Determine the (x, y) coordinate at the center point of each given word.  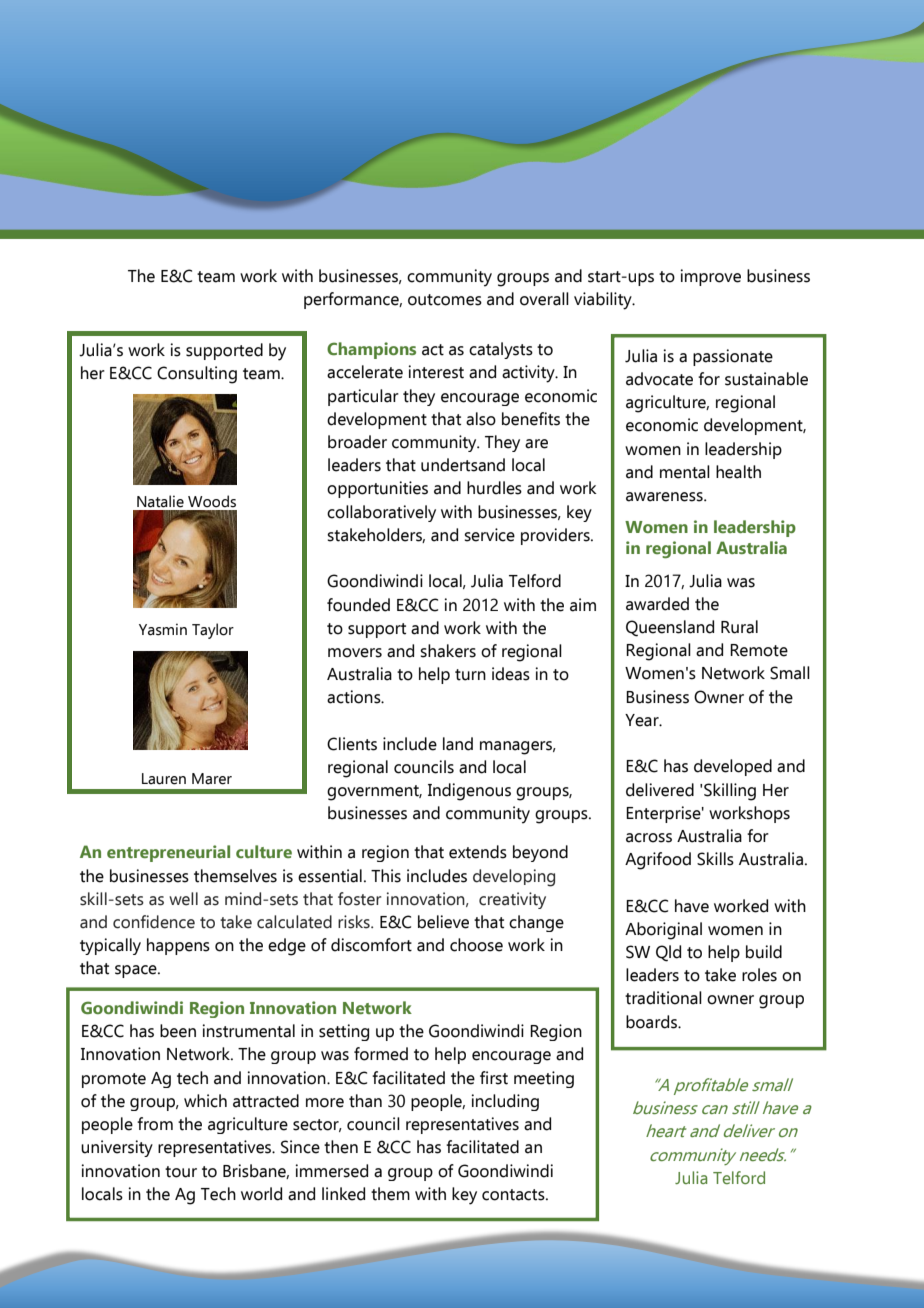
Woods (212, 501)
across (649, 838)
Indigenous (469, 792)
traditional (663, 998)
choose (476, 945)
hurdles (494, 488)
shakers (448, 651)
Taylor (213, 631)
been (178, 1031)
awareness (665, 497)
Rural (739, 627)
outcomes (445, 300)
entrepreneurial (168, 853)
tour (181, 1172)
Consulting (197, 375)
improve (710, 277)
